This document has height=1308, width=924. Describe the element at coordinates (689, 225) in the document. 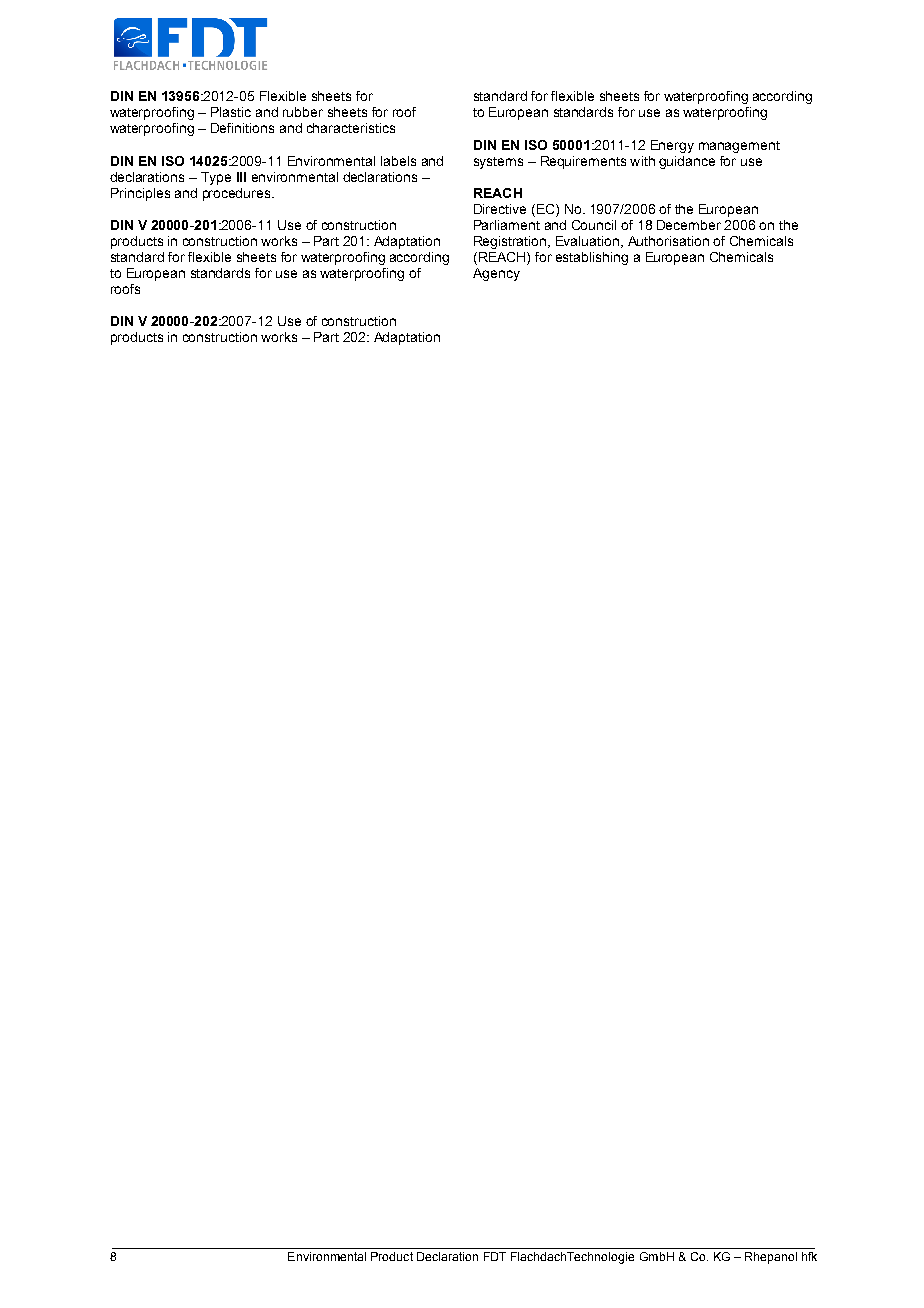

I see `December` at that location.
